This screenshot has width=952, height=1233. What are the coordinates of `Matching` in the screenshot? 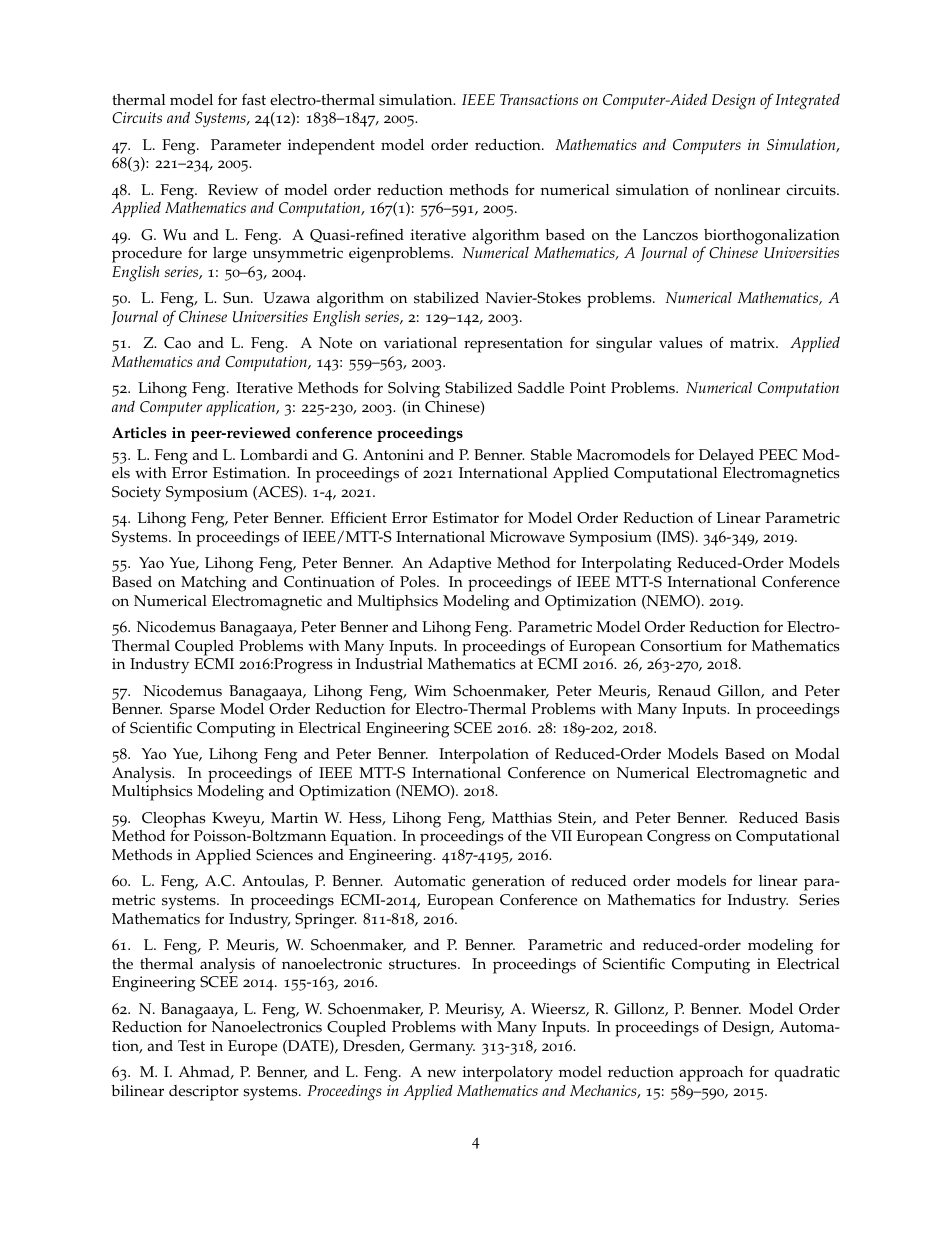 It's located at (214, 584).
